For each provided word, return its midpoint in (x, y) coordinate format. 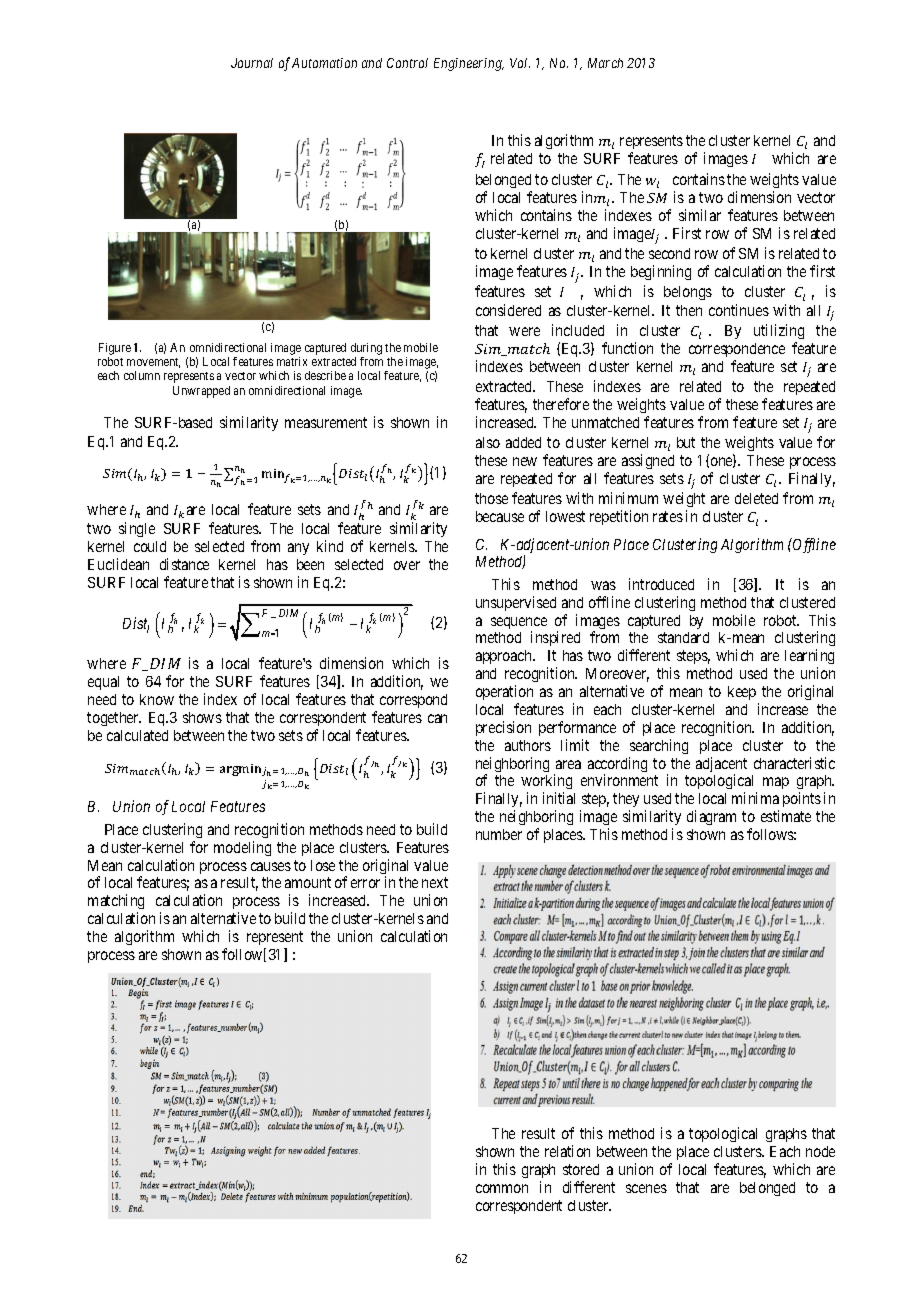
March (605, 63)
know (157, 699)
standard (683, 637)
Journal (252, 63)
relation (567, 1151)
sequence (519, 624)
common (502, 1188)
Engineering (469, 64)
